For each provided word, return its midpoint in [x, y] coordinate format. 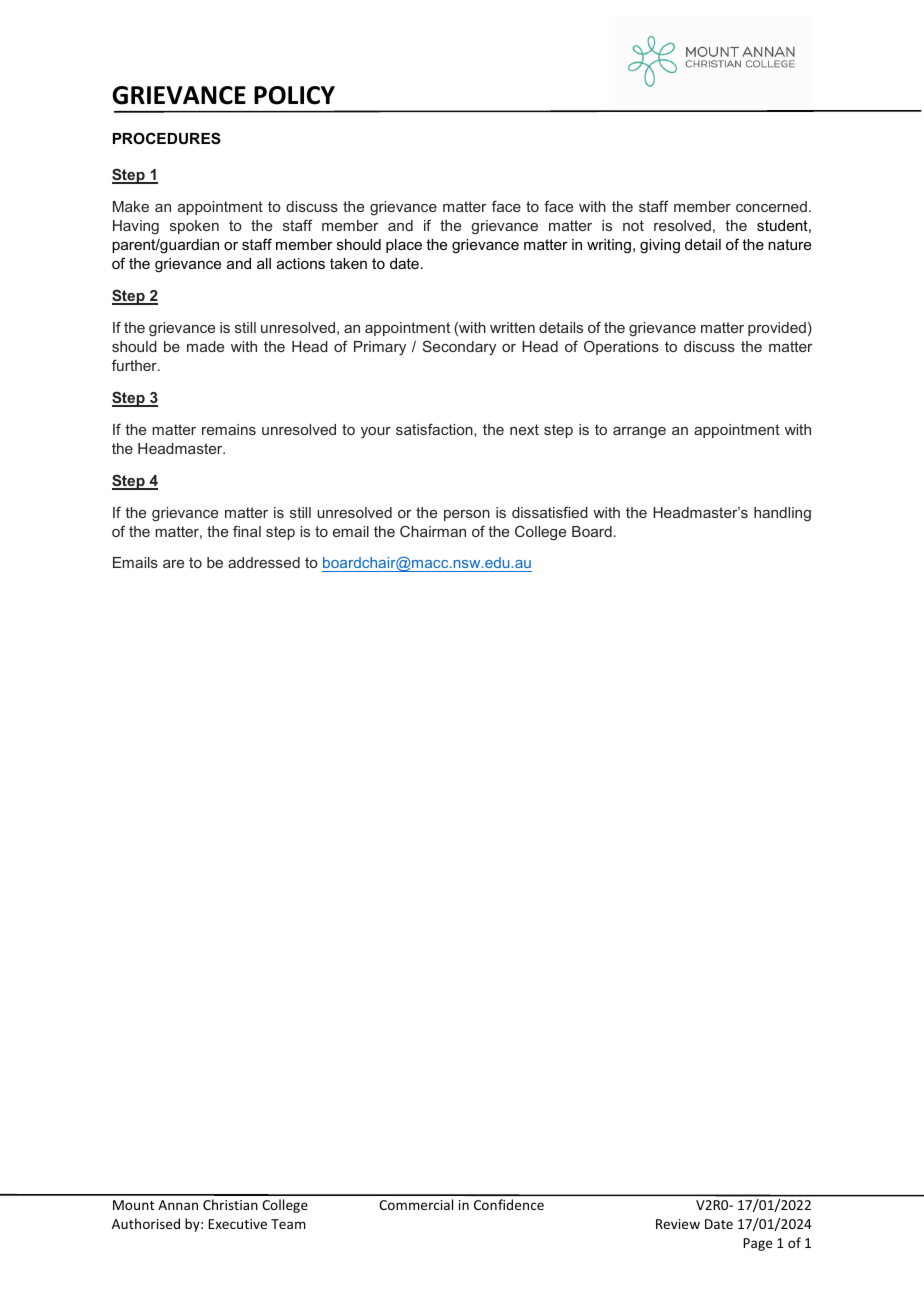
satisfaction [435, 430]
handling [782, 514]
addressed [264, 562]
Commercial [416, 1204]
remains [229, 429]
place [404, 246]
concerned [771, 206]
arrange [639, 432]
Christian [230, 1204]
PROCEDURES [167, 138]
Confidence [509, 1204]
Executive [237, 1224]
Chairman [433, 531]
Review [678, 1224]
